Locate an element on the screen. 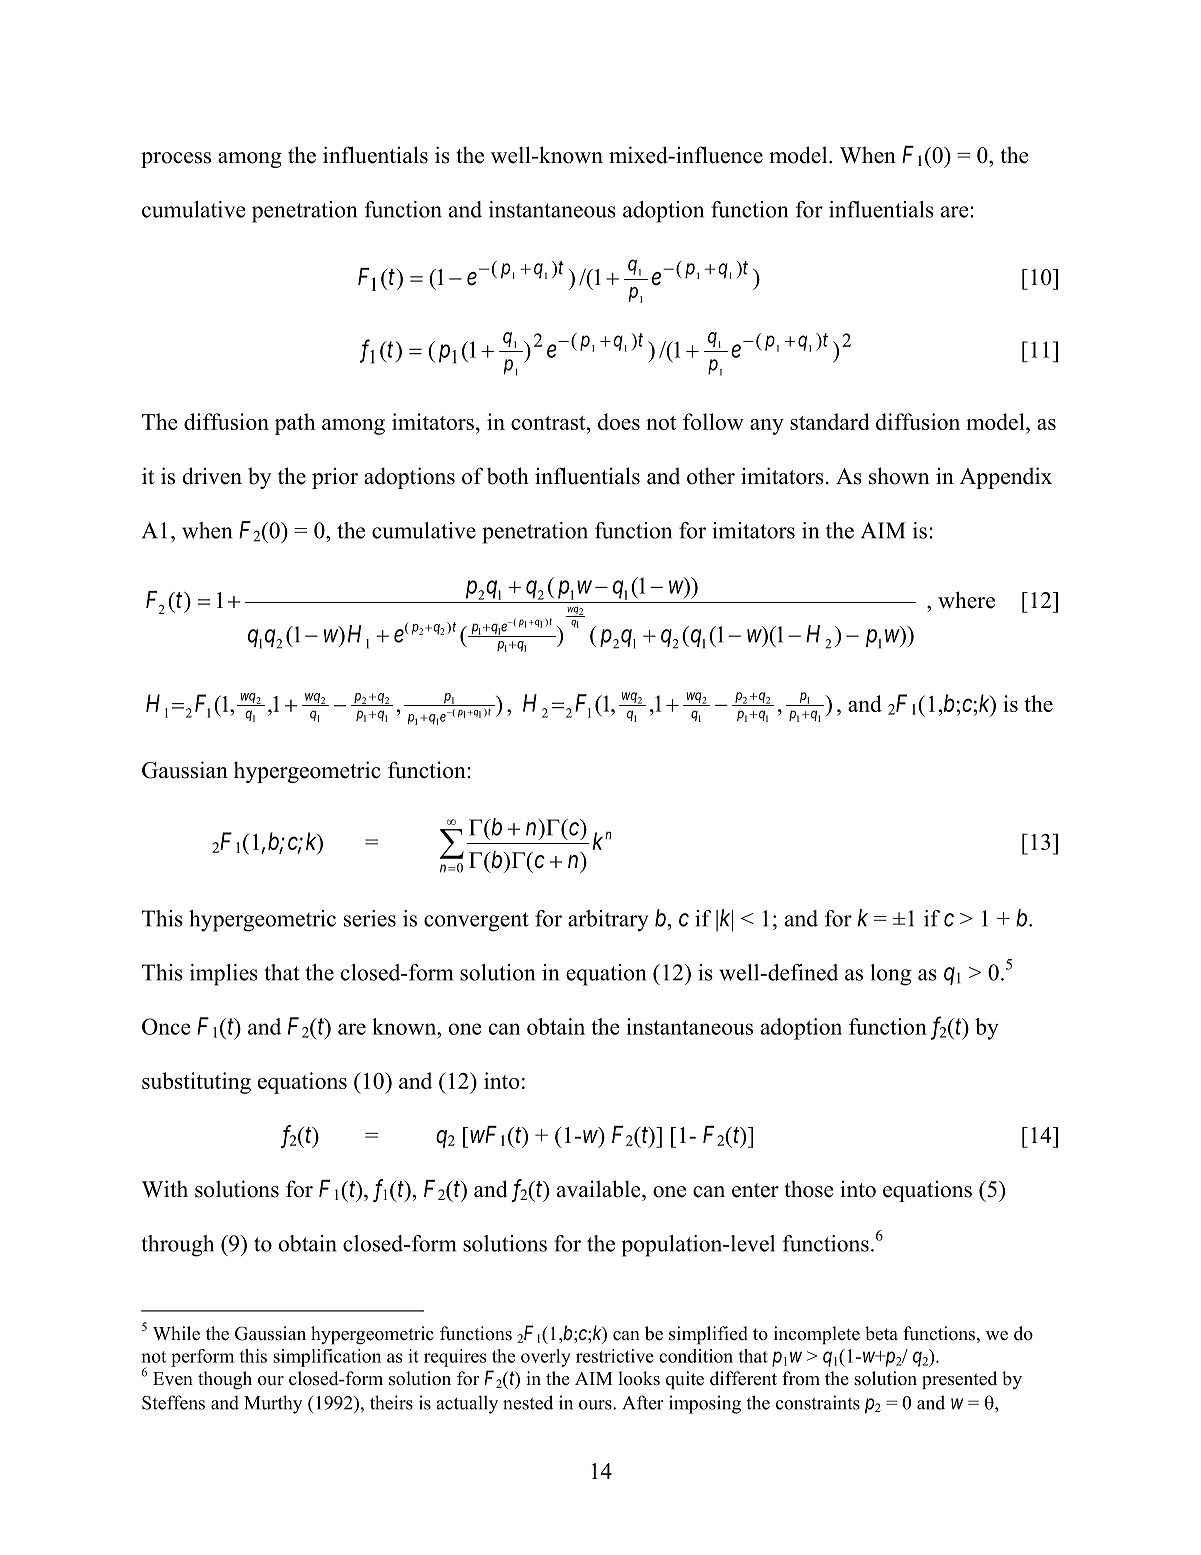  standard is located at coordinates (830, 421).
